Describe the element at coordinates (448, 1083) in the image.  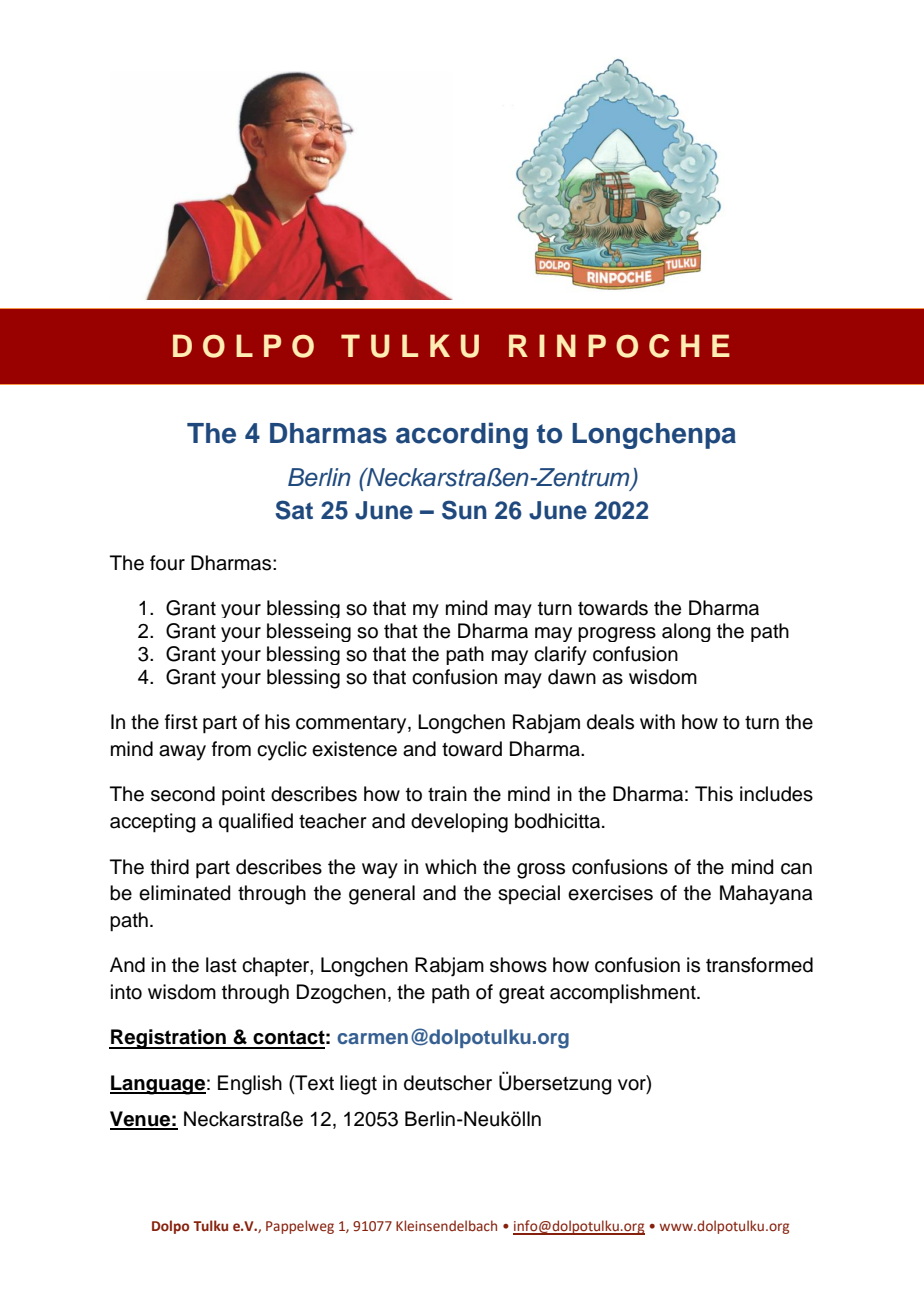
I see `deutscher` at that location.
